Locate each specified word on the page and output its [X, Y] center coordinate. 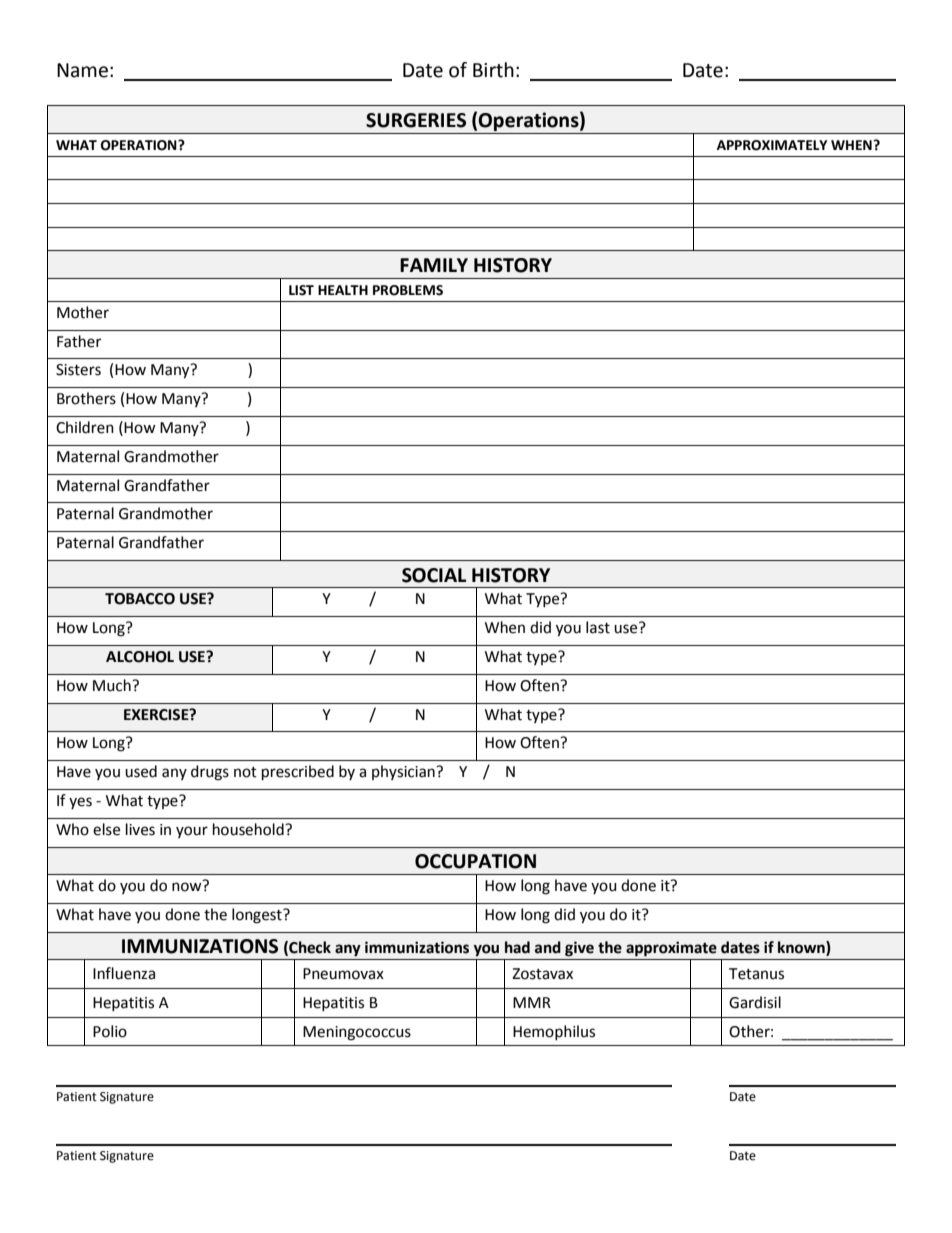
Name [82, 70]
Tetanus [756, 974]
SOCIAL [434, 575]
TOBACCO [140, 599]
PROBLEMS [408, 290]
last [598, 627]
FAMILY [434, 265]
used [141, 771]
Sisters [78, 370]
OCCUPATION [475, 861]
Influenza [124, 973]
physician [404, 772]
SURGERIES [416, 120]
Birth [493, 70]
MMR [532, 1002]
